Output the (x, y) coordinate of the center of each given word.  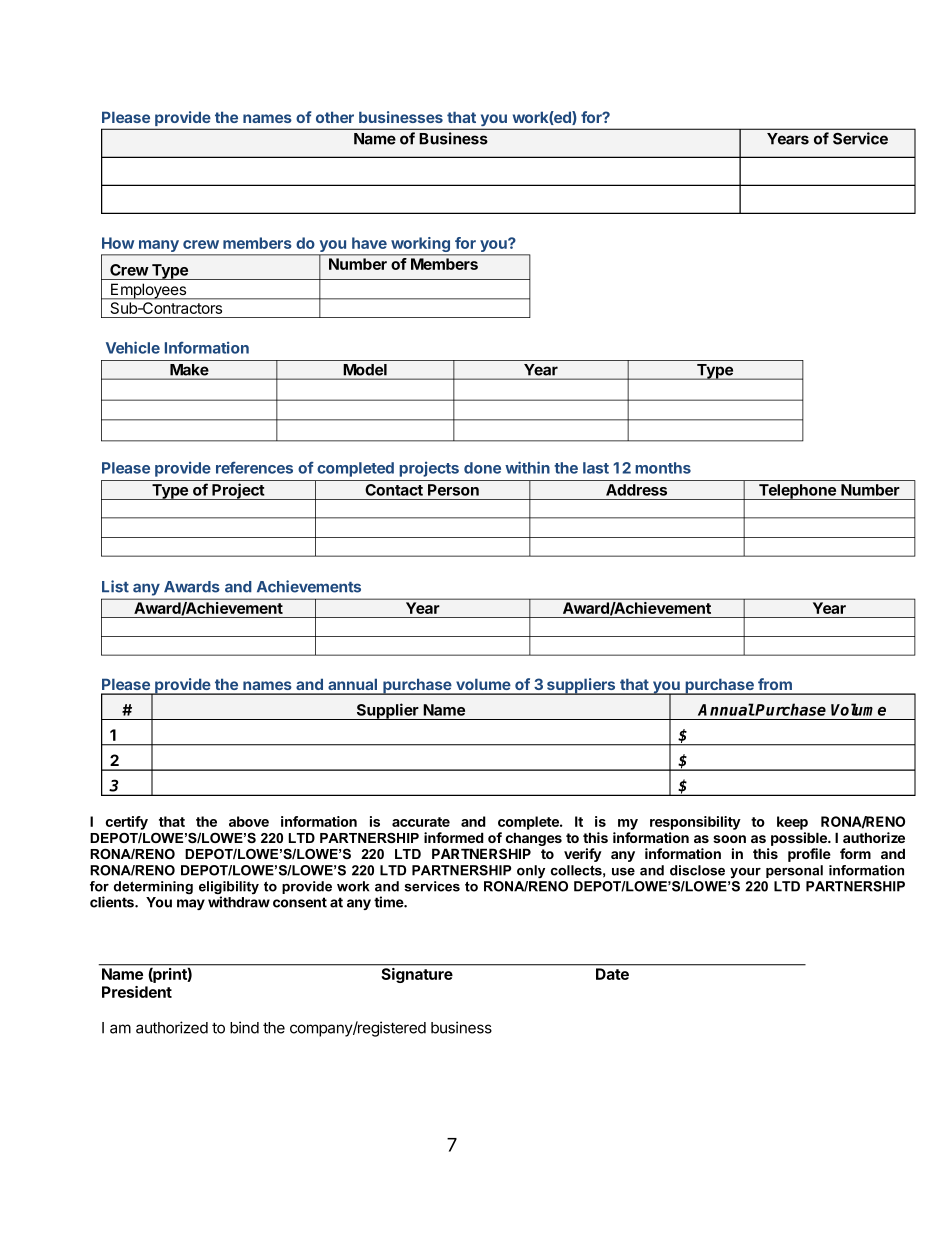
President (137, 992)
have (369, 243)
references (254, 467)
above (249, 821)
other (335, 117)
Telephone (797, 492)
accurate (421, 822)
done (482, 468)
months (663, 468)
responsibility (695, 823)
